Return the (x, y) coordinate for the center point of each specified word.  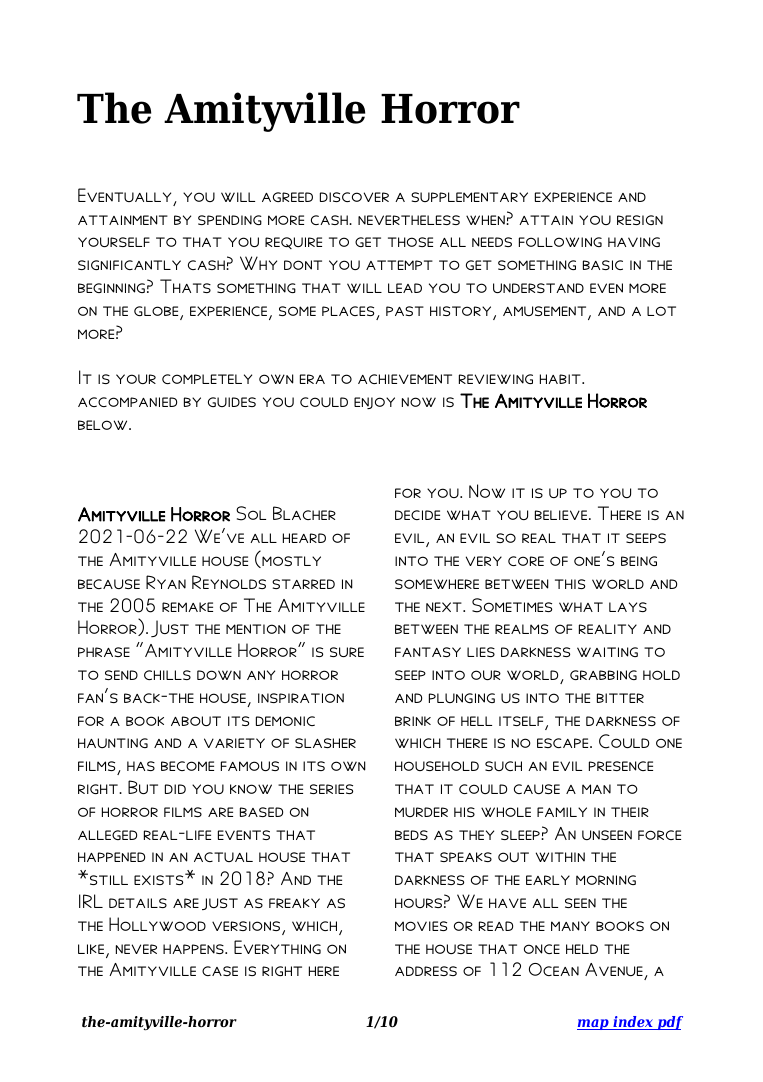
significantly (129, 265)
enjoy (374, 403)
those (410, 242)
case (220, 971)
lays (628, 607)
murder (421, 812)
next (445, 607)
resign (640, 220)
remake (187, 607)
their (630, 812)
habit (561, 379)
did (175, 789)
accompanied (127, 402)
